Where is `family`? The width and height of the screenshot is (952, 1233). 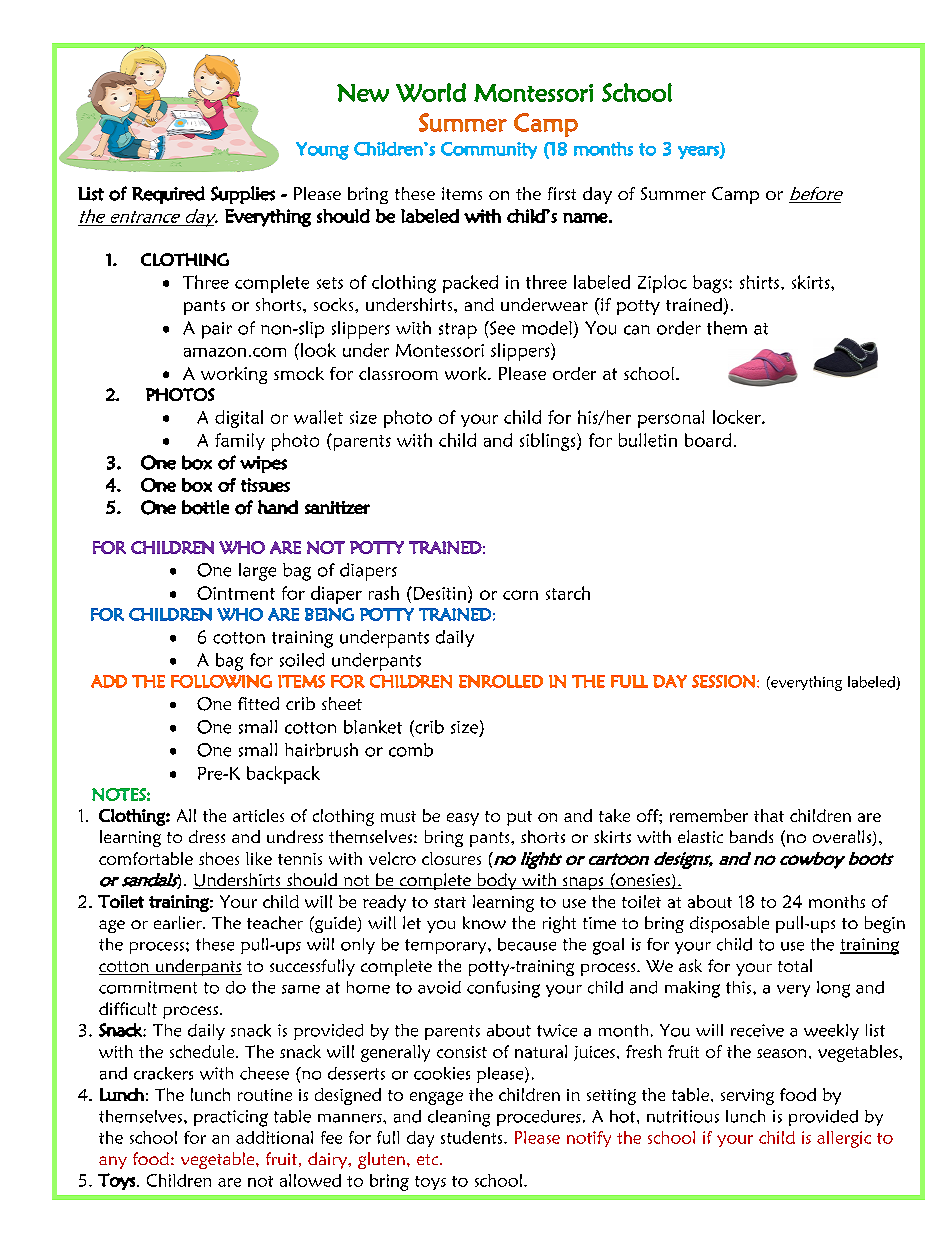 family is located at coordinates (240, 441).
